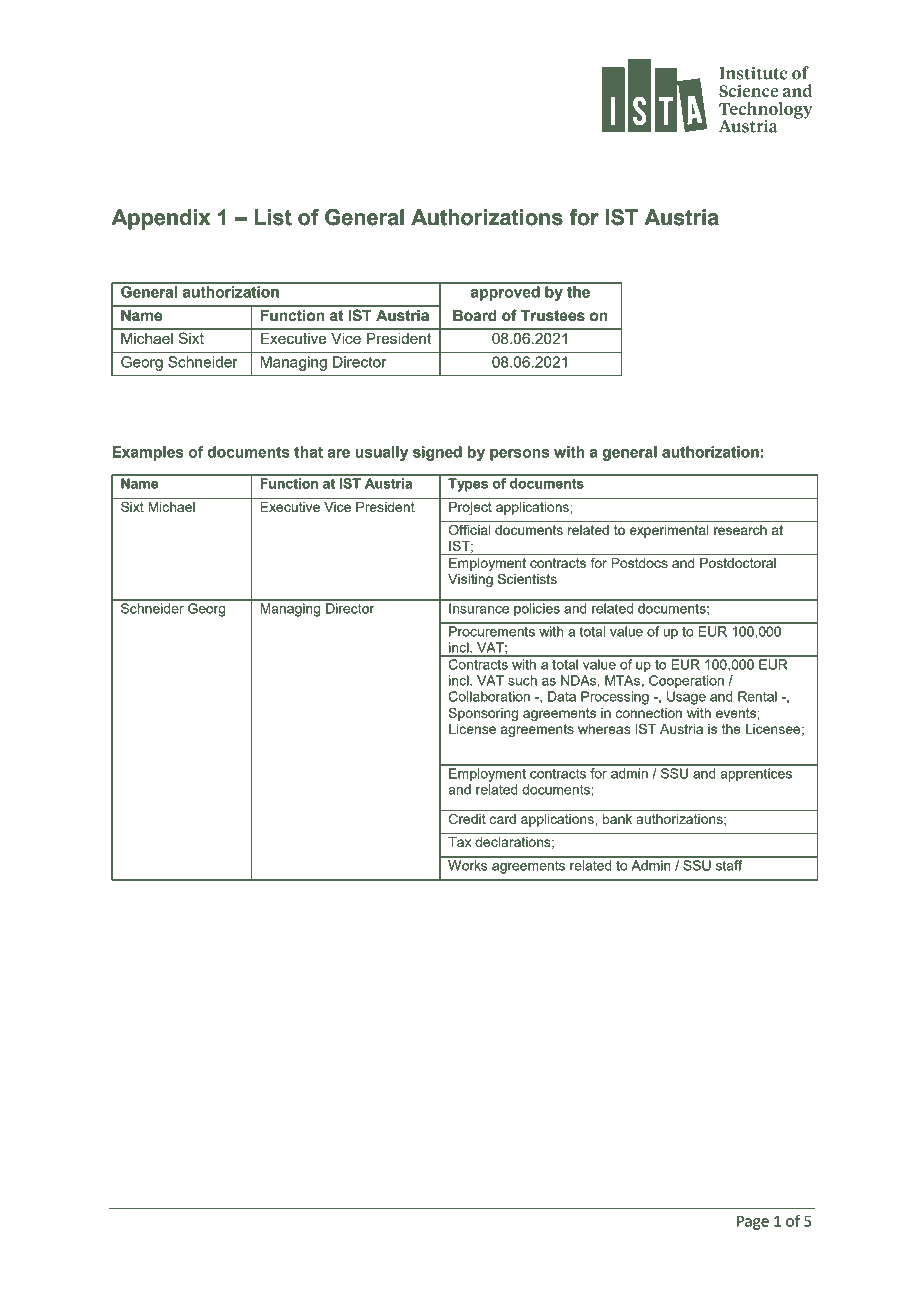  What do you see at coordinates (753, 1222) in the screenshot?
I see `Page` at bounding box center [753, 1222].
